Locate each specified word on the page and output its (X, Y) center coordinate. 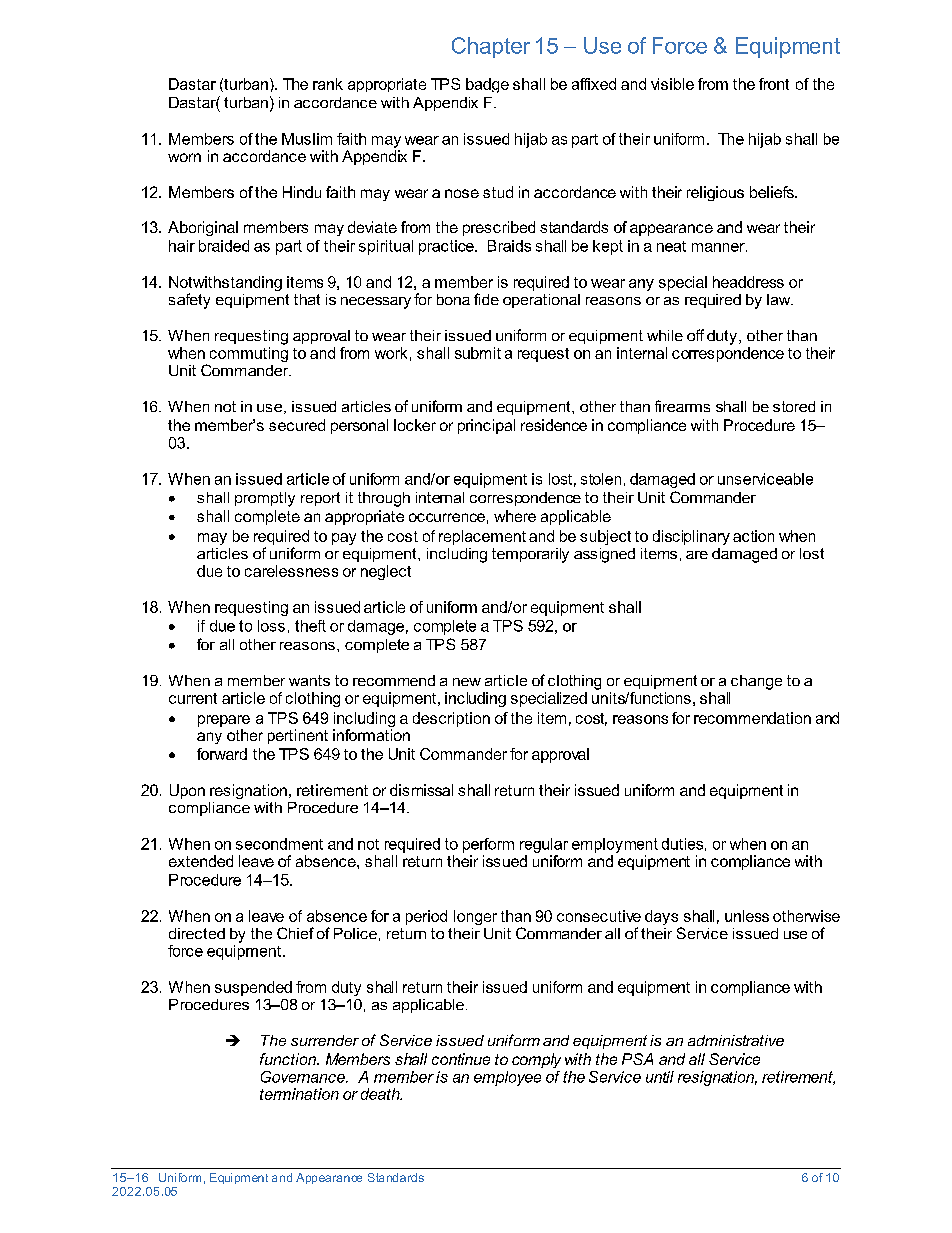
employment (615, 845)
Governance (304, 1077)
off (695, 335)
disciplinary (691, 537)
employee (507, 1078)
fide (486, 299)
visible (672, 84)
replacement (482, 537)
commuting (249, 354)
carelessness (291, 571)
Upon (187, 791)
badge (487, 85)
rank (328, 84)
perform (488, 845)
